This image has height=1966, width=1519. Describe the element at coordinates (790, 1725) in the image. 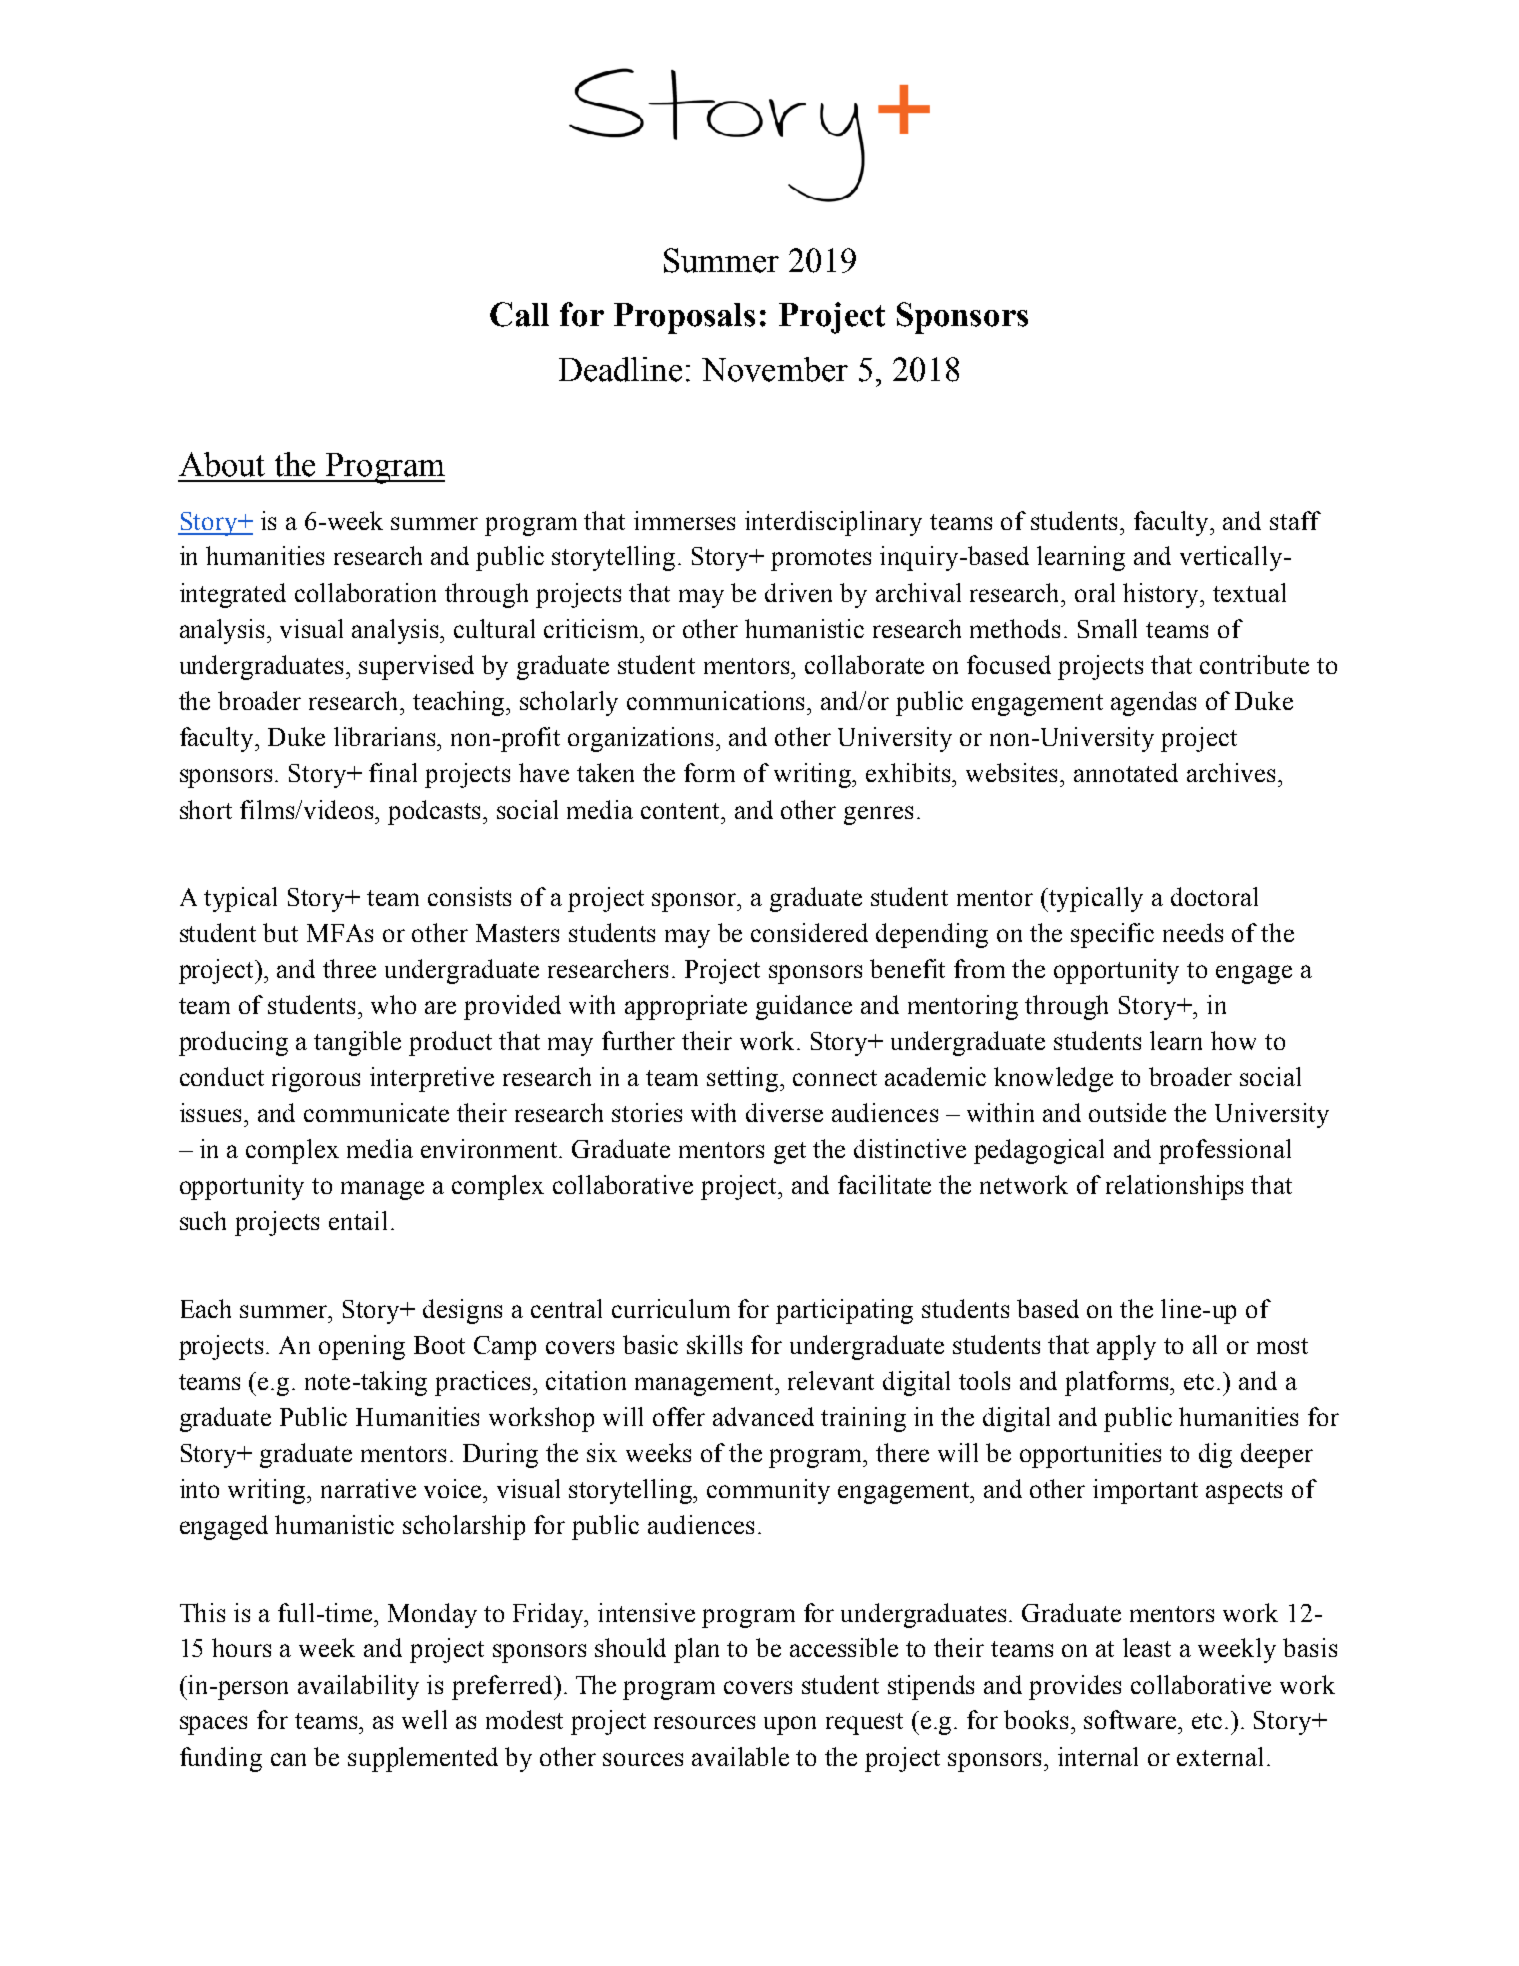

I see `upon` at that location.
